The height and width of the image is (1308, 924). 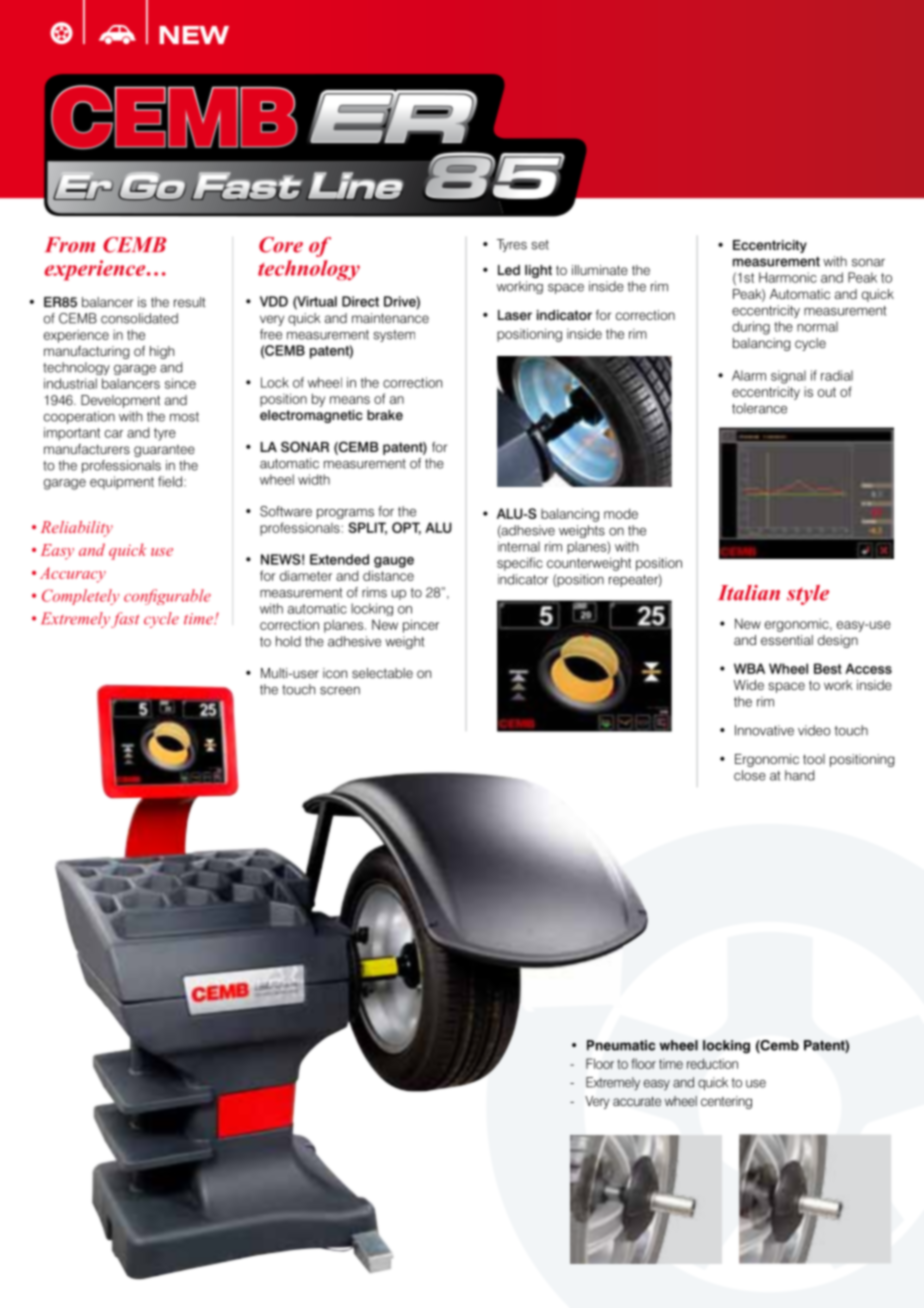 What do you see at coordinates (621, 1045) in the image?
I see `Pneumatic` at bounding box center [621, 1045].
